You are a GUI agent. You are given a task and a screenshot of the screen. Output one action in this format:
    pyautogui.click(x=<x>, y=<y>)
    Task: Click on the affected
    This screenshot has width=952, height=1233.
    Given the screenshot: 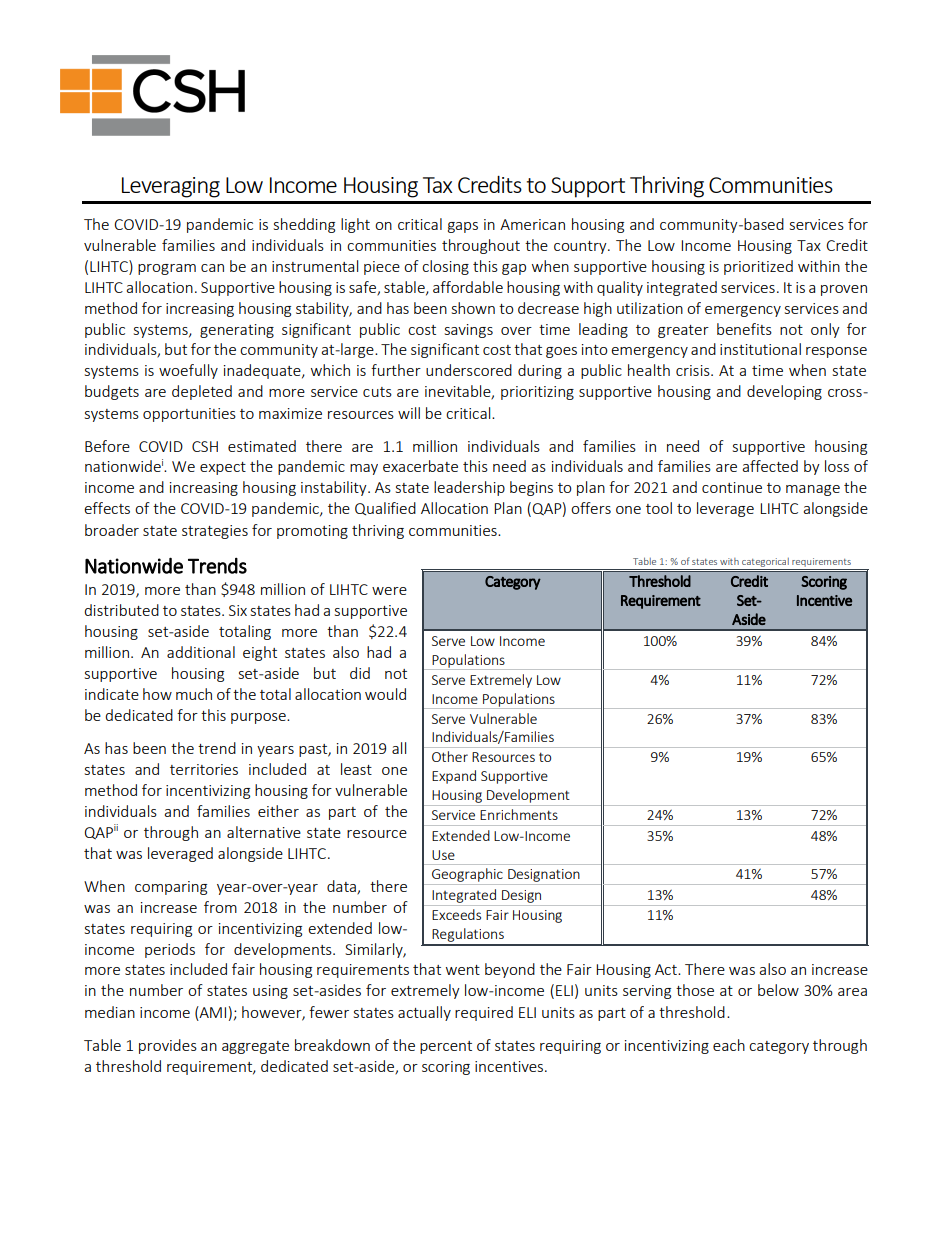 What is the action you would take?
    pyautogui.click(x=770, y=466)
